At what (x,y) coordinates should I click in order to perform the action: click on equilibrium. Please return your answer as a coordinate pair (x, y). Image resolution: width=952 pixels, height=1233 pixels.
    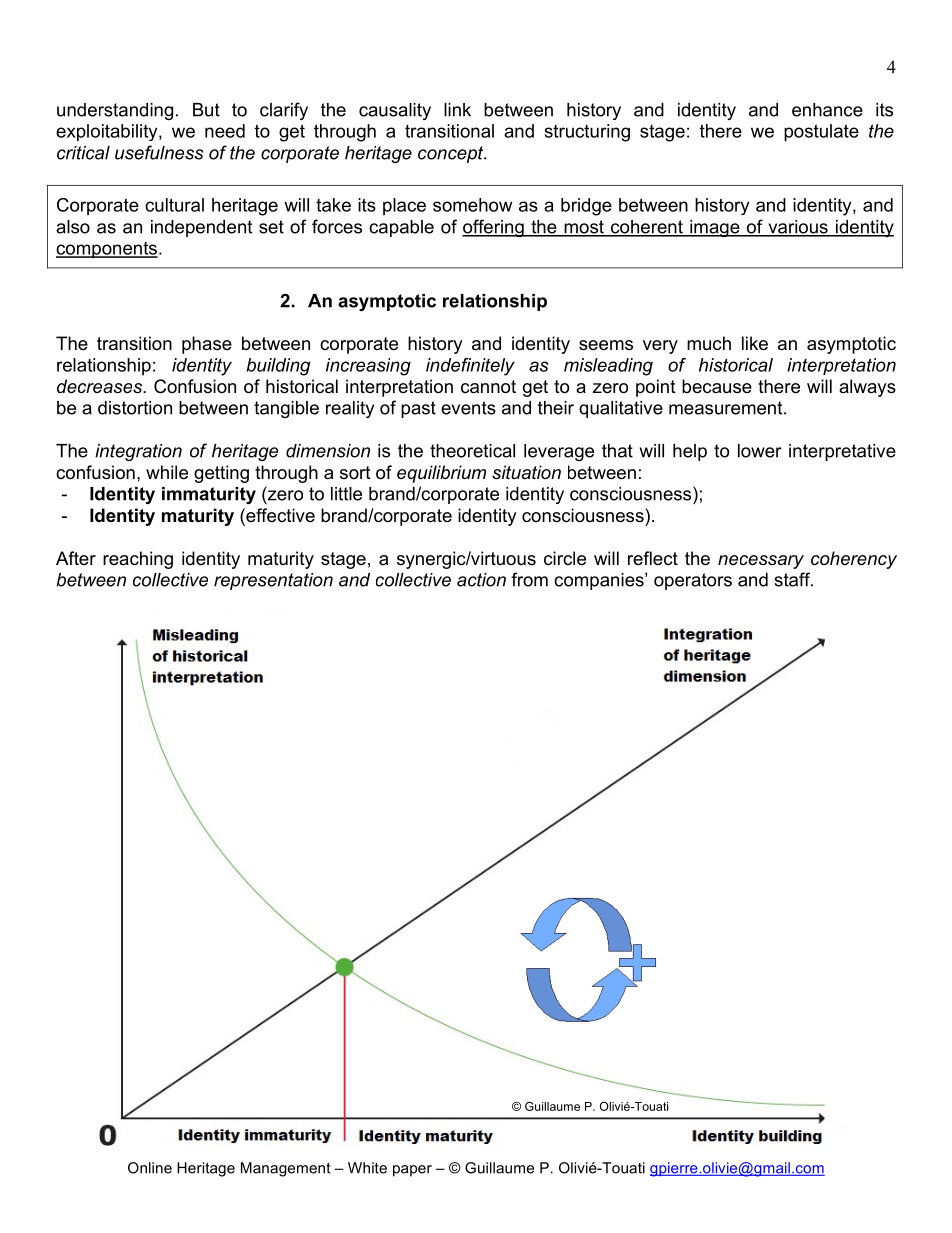
    Looking at the image, I should click on (441, 474).
